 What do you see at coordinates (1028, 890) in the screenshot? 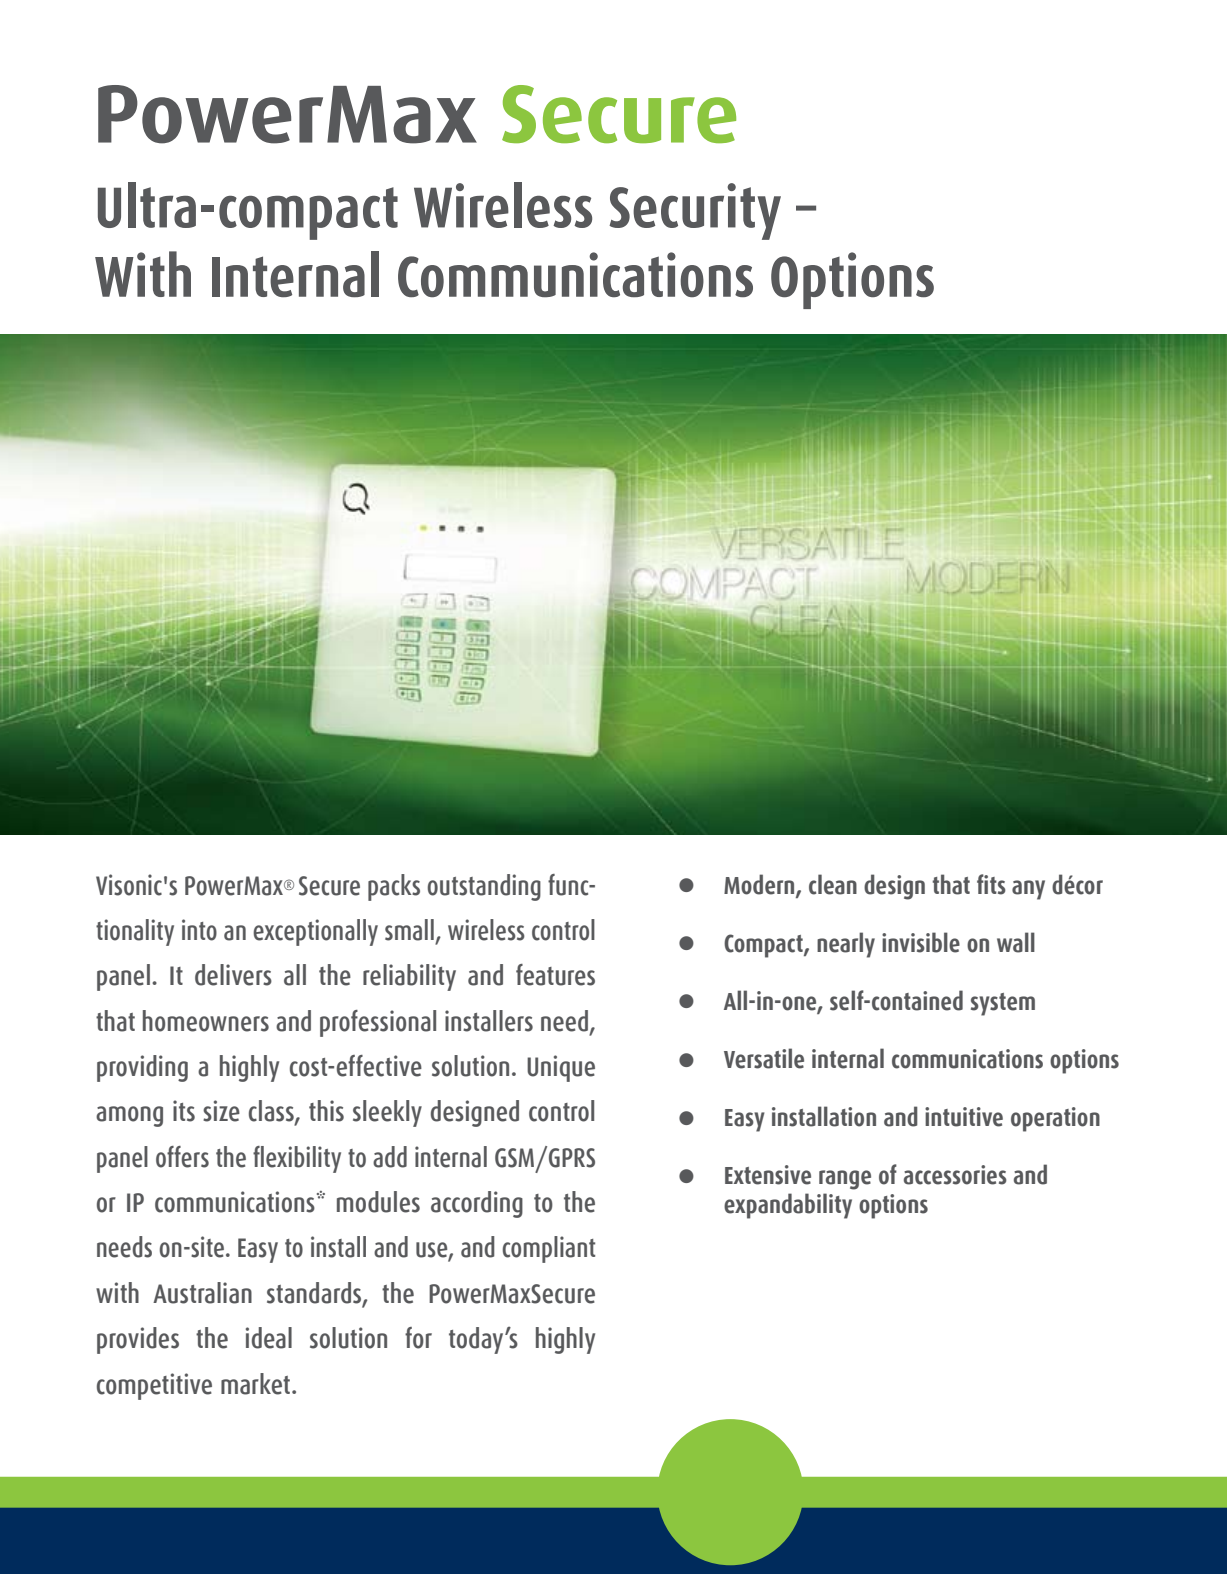
I see `any` at bounding box center [1028, 890].
